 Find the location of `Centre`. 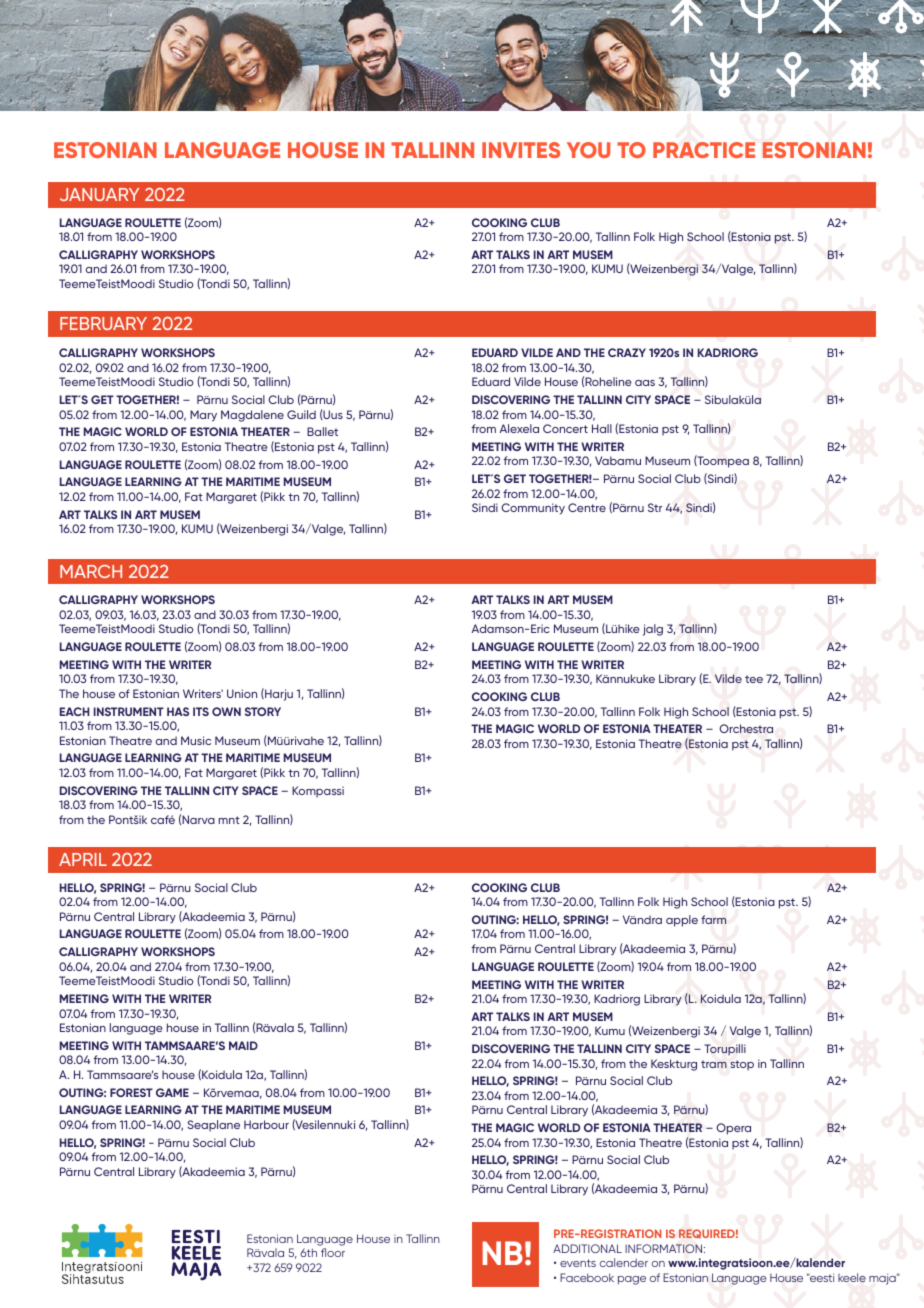

Centre is located at coordinates (587, 507).
